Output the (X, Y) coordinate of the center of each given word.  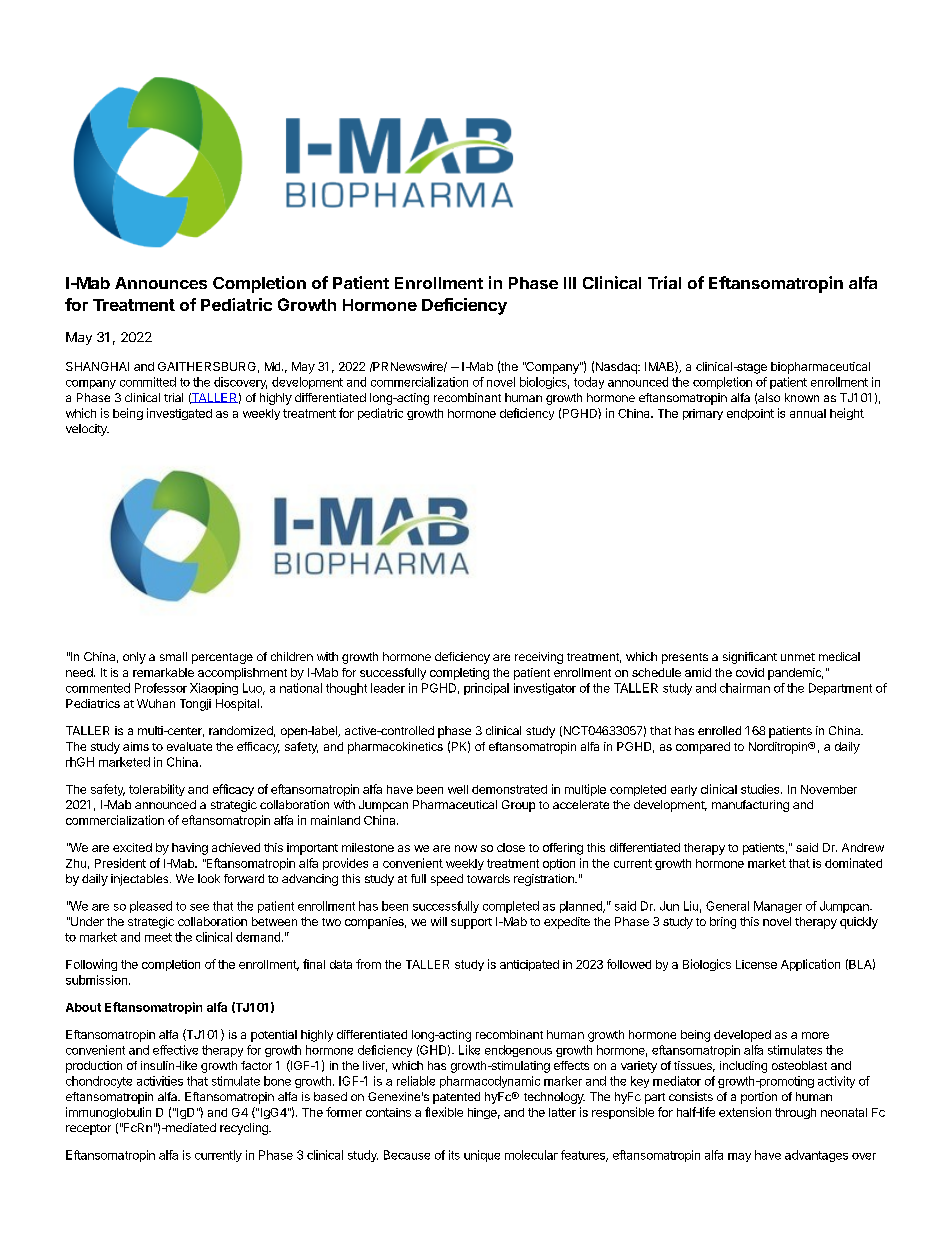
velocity (87, 430)
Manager (778, 907)
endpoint (750, 414)
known (802, 397)
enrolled (719, 730)
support (471, 923)
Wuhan (156, 703)
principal (486, 689)
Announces (161, 283)
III (570, 283)
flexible (444, 1112)
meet (158, 937)
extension (745, 1112)
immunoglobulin (108, 1113)
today (589, 383)
